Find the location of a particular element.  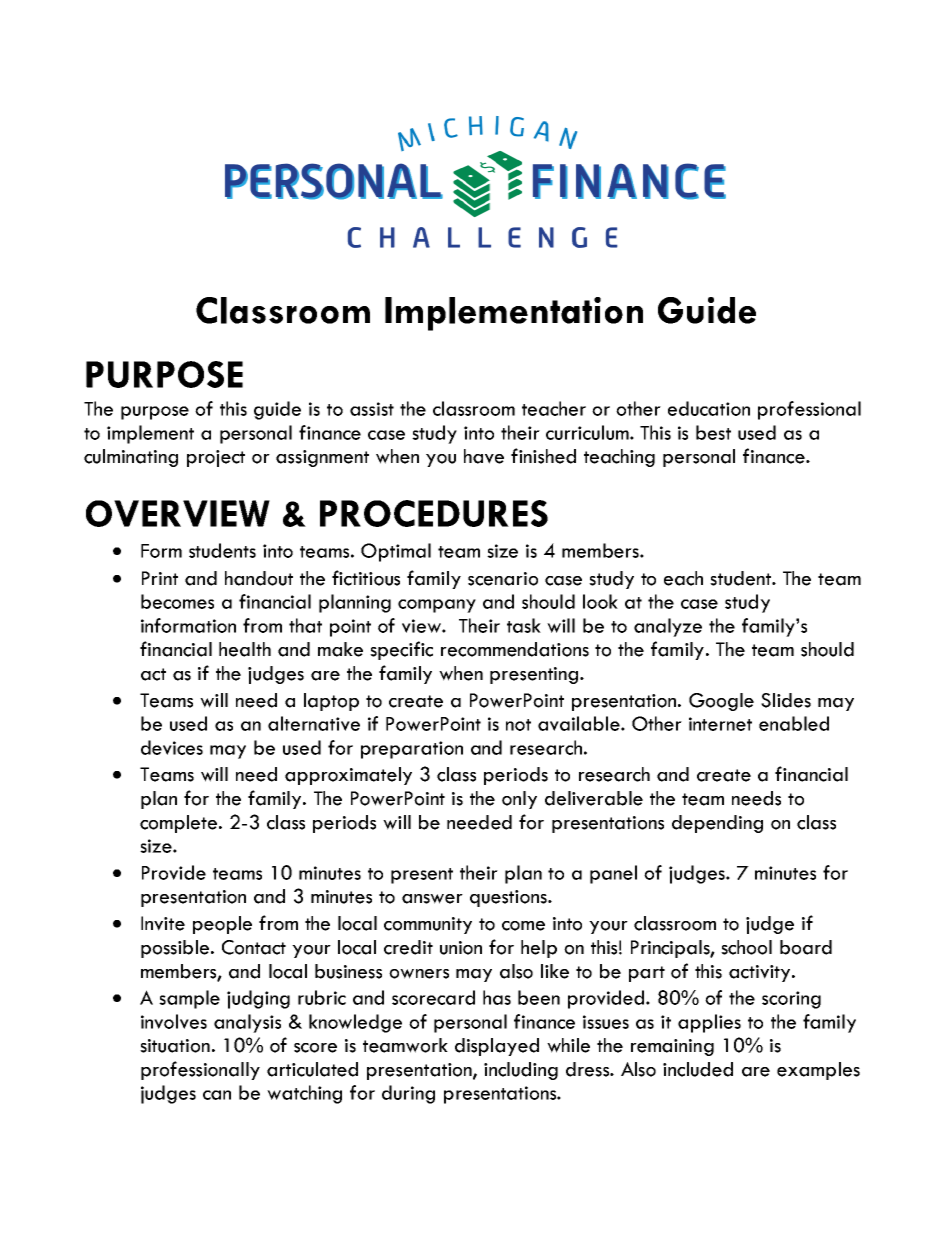

analyze is located at coordinates (668, 627).
